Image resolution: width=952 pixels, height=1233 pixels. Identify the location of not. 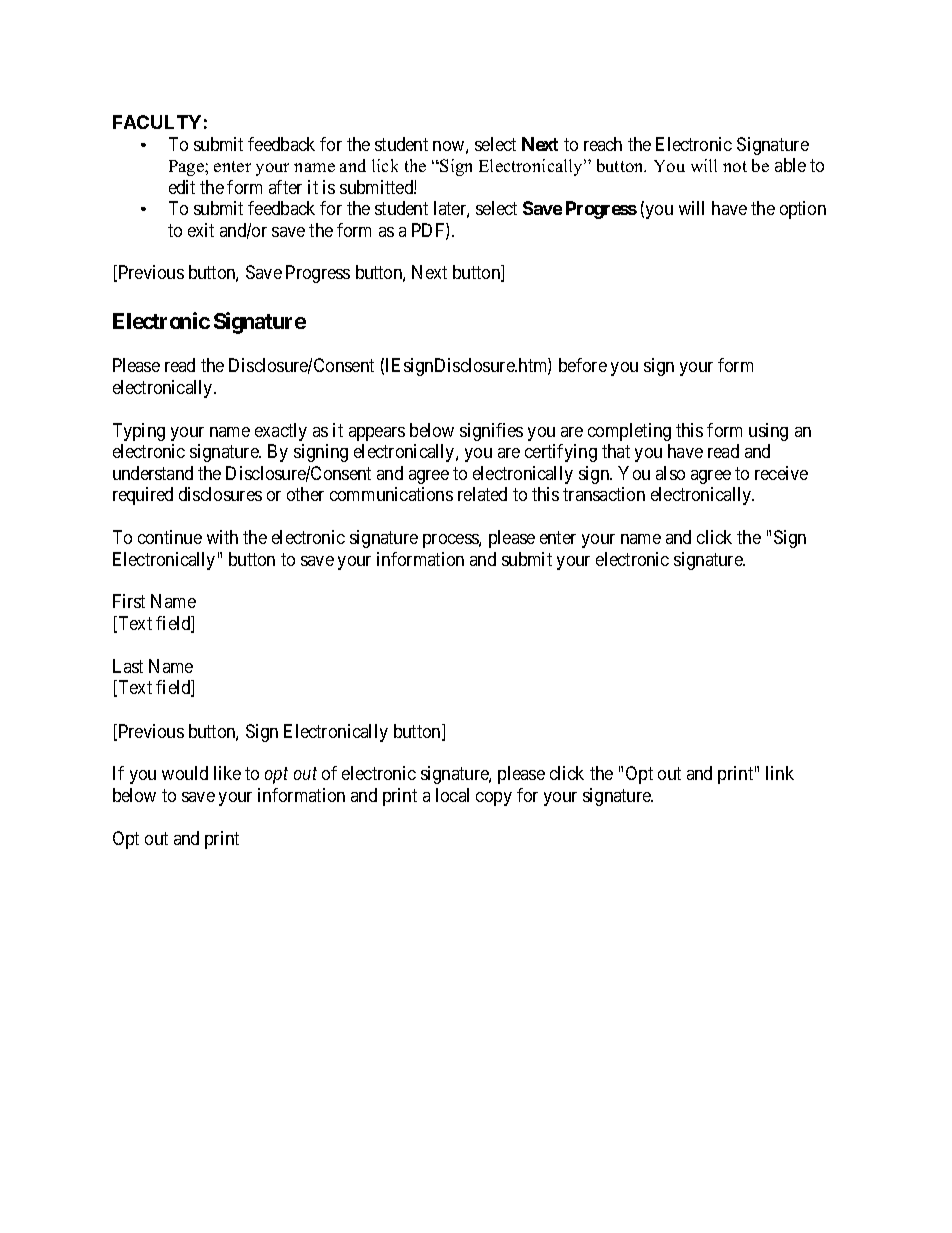
(735, 166).
